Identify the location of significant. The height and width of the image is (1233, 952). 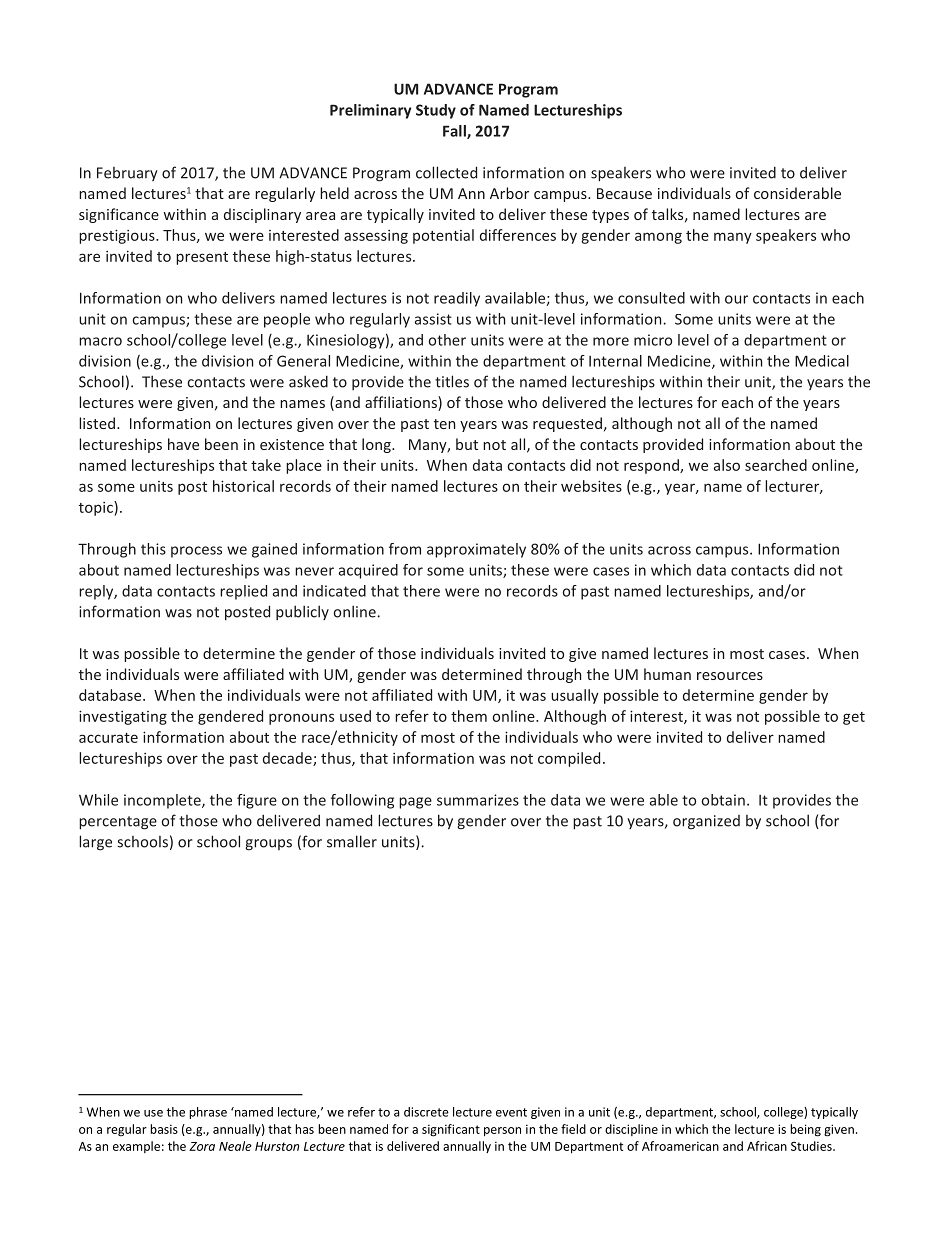
(451, 1130).
